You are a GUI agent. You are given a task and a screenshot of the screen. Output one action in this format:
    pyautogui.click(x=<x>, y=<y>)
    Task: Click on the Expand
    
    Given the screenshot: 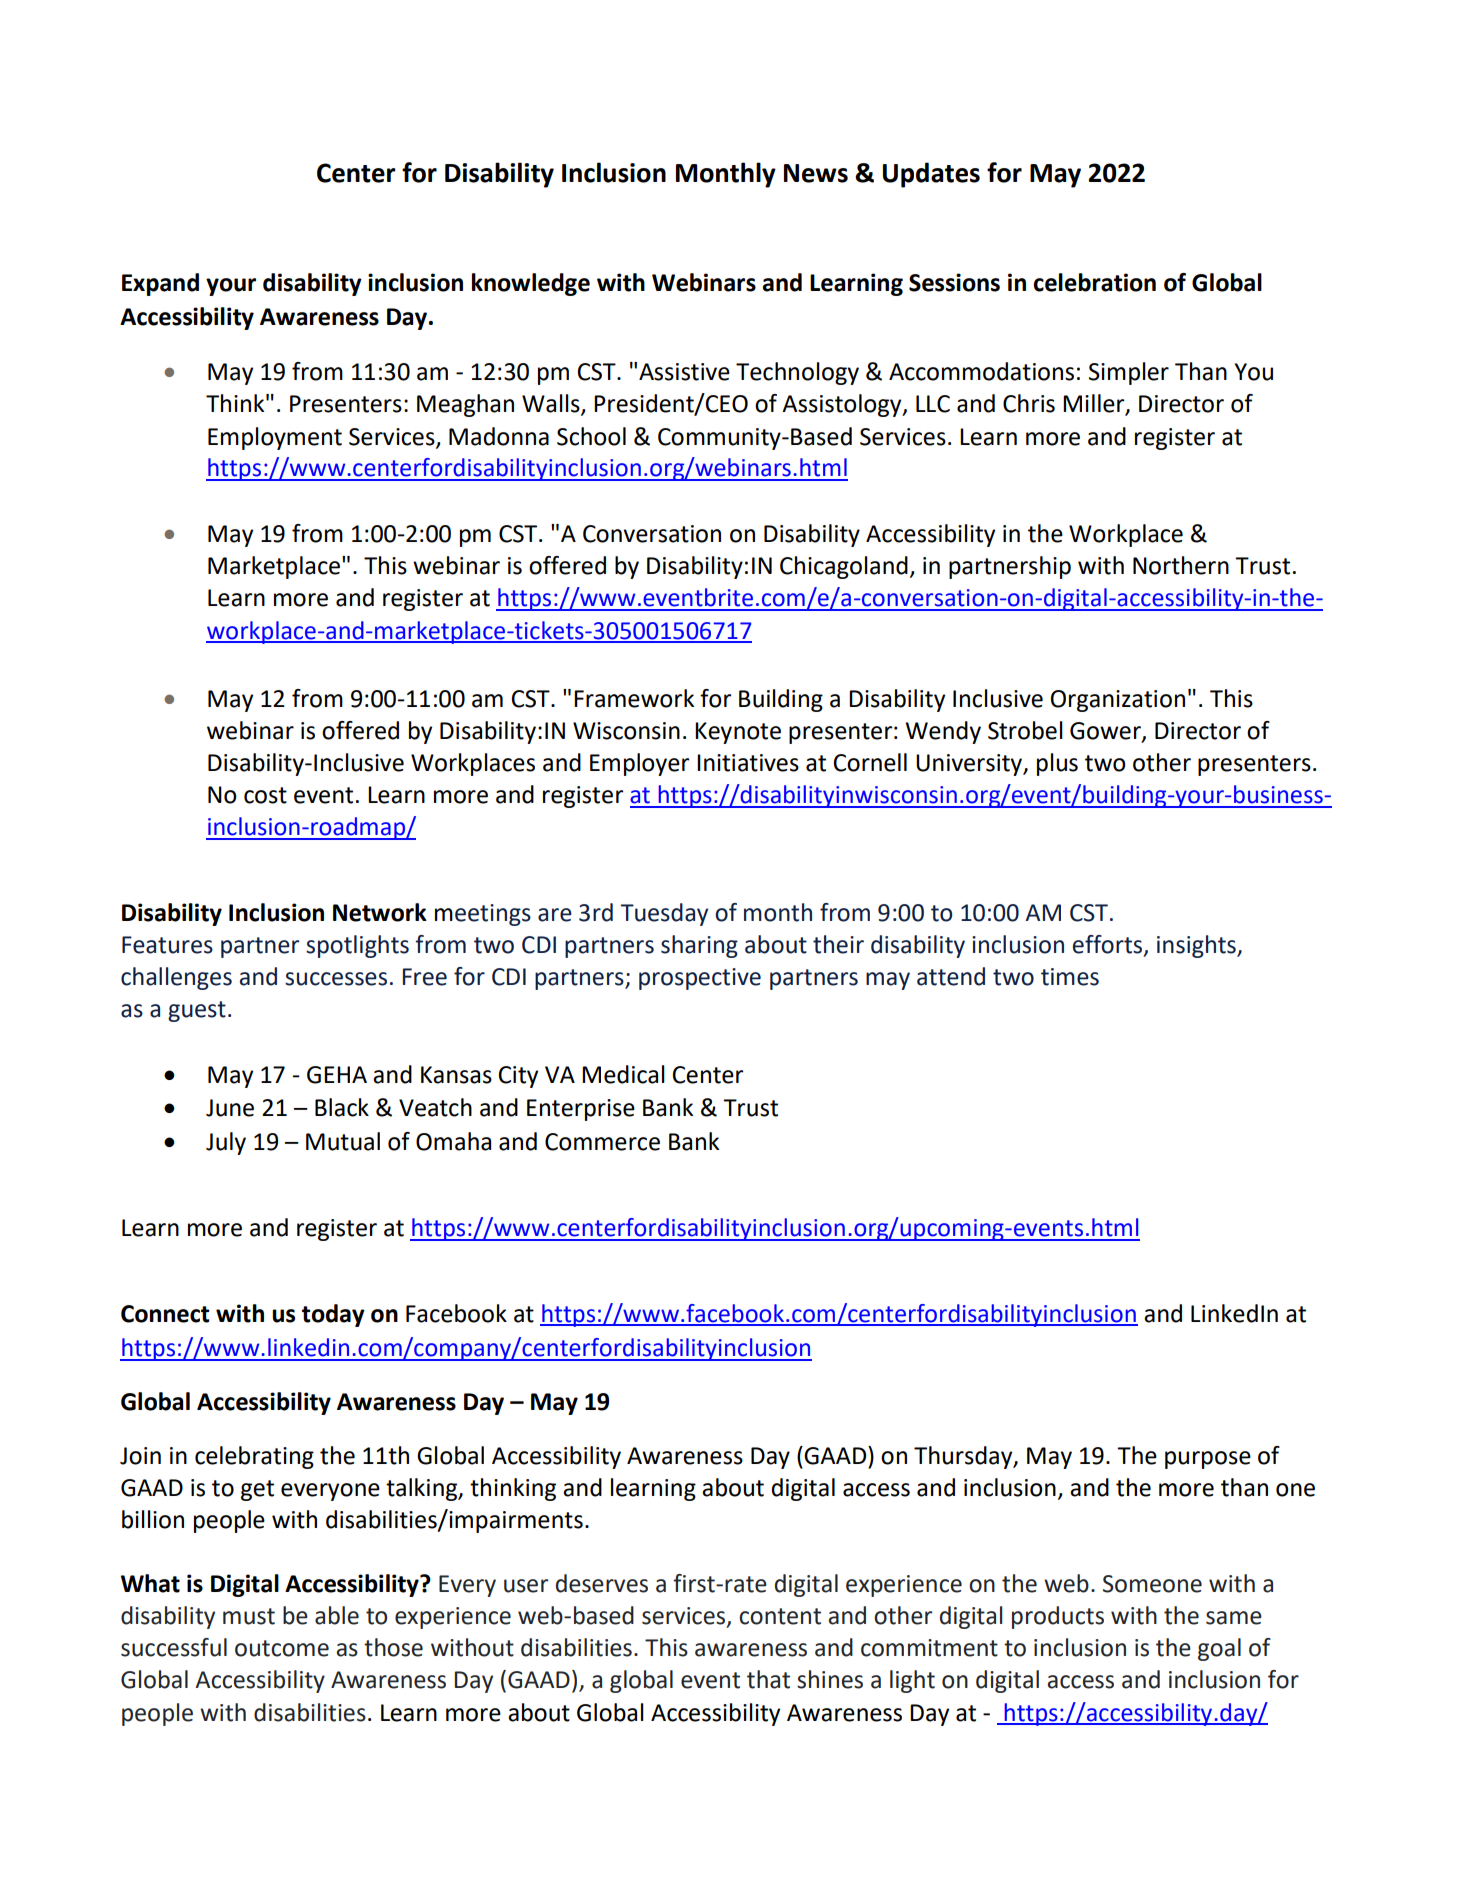 What is the action you would take?
    pyautogui.click(x=160, y=284)
